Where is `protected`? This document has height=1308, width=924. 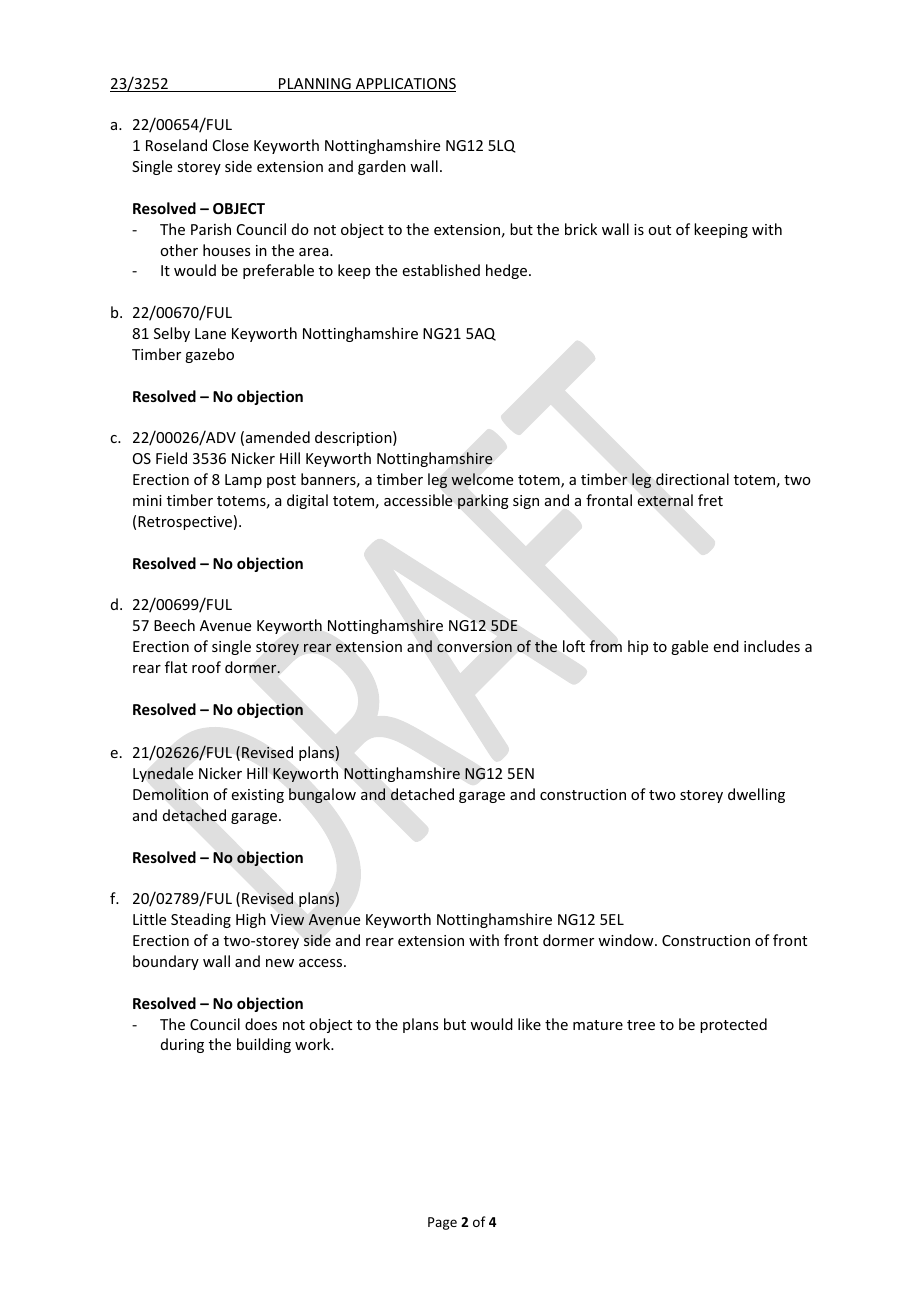 protected is located at coordinates (733, 1025).
